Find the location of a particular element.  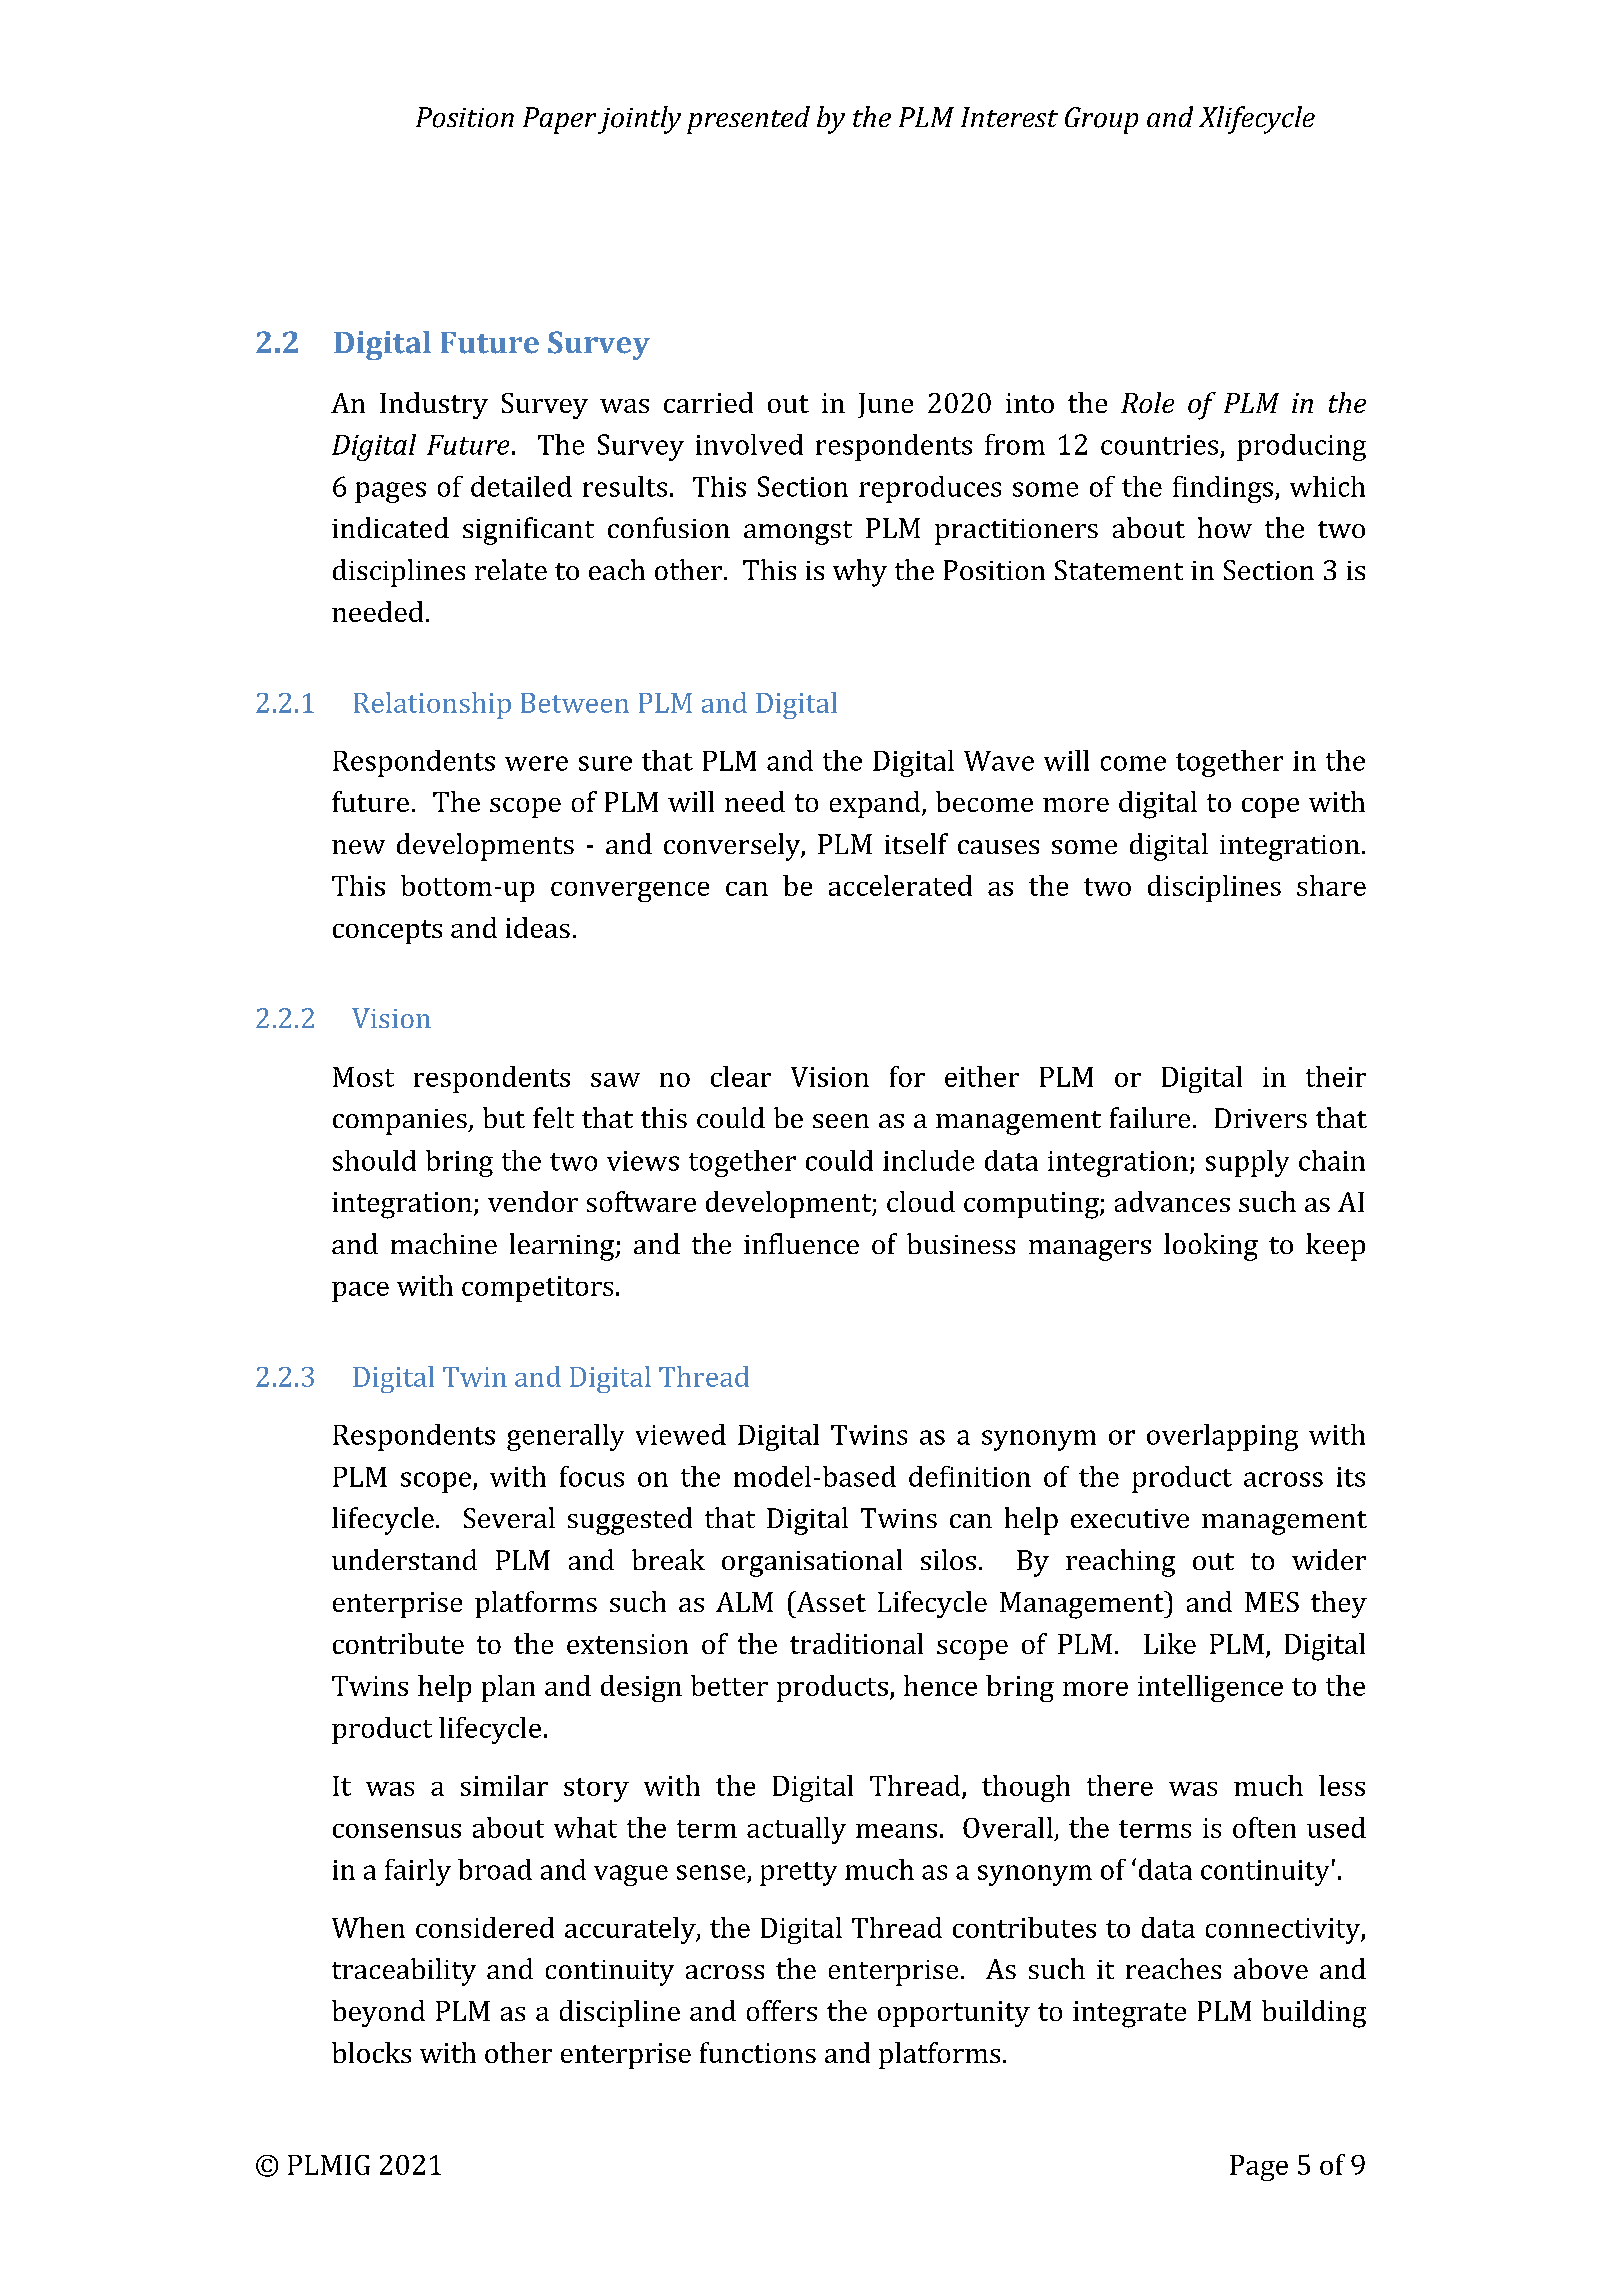

expand is located at coordinates (875, 804).
